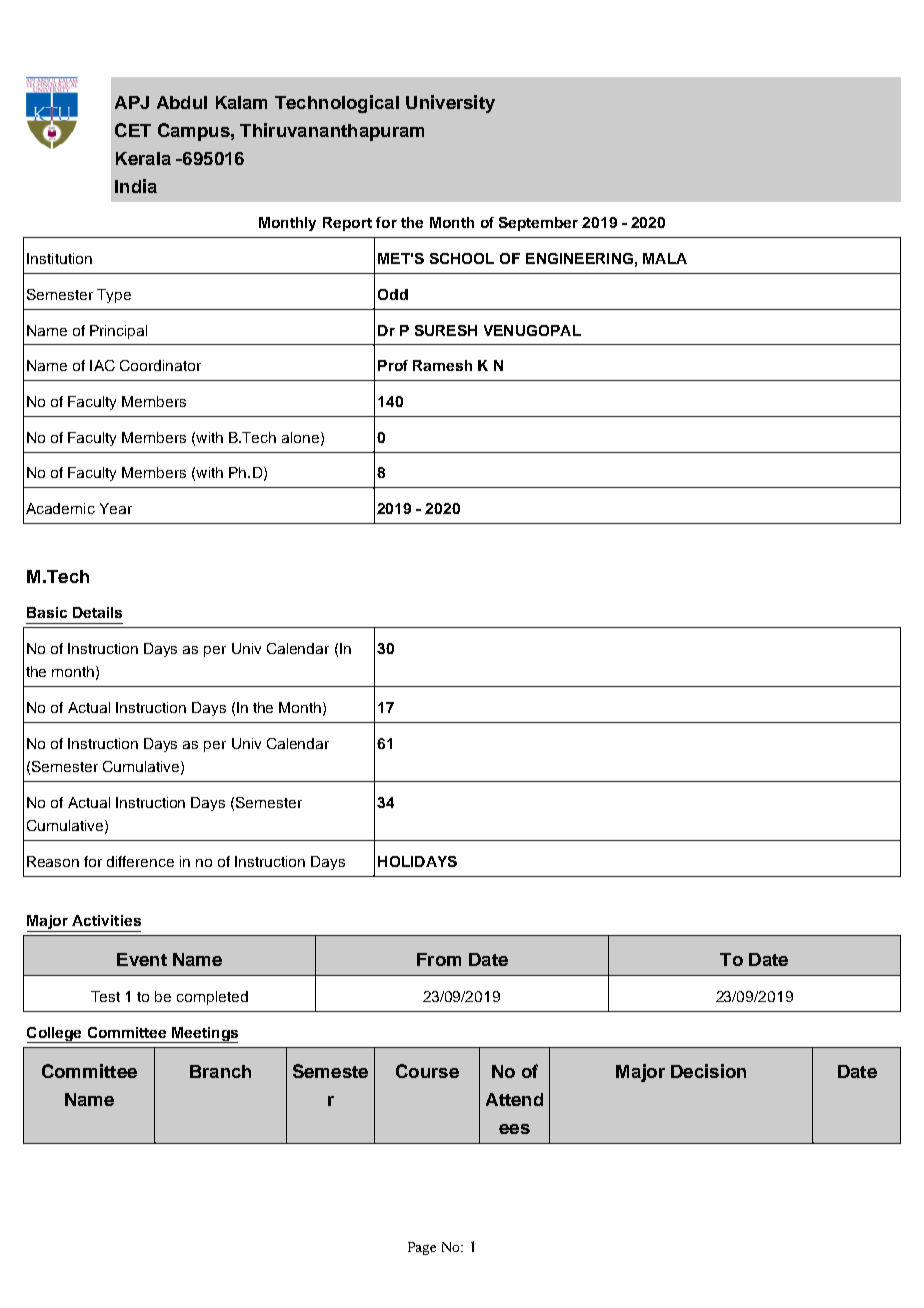  I want to click on Course, so click(427, 1071).
